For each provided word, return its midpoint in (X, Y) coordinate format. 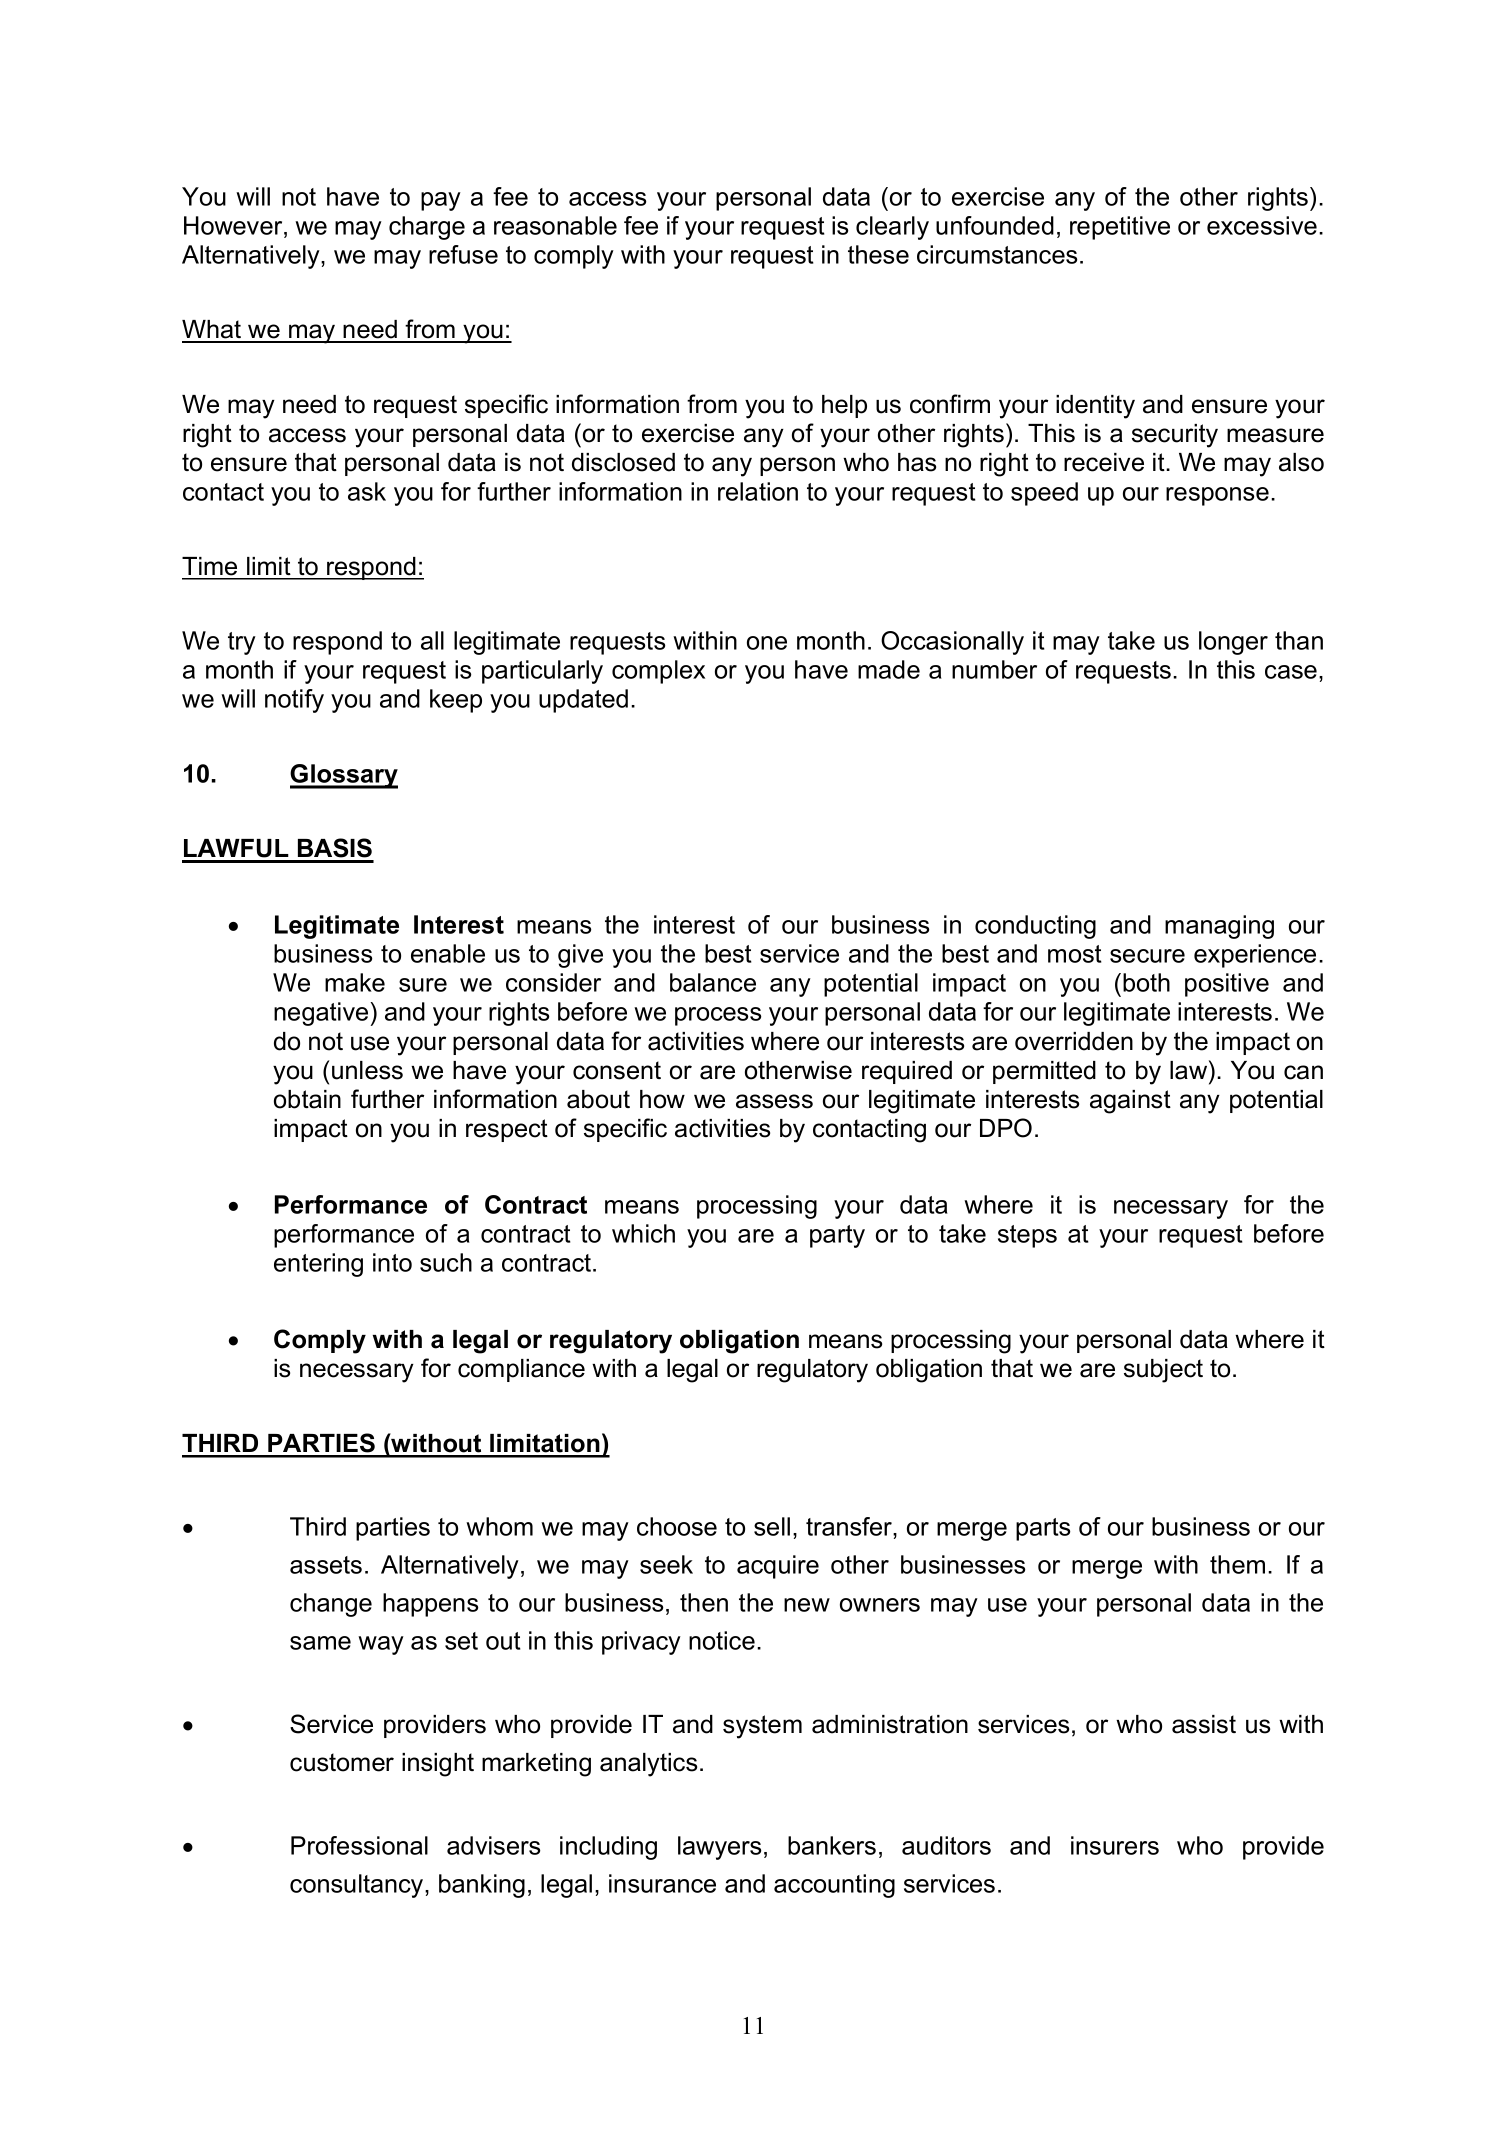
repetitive (1120, 228)
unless (367, 1070)
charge (427, 228)
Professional (359, 1845)
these (878, 254)
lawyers (719, 1848)
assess (774, 1101)
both (1146, 982)
